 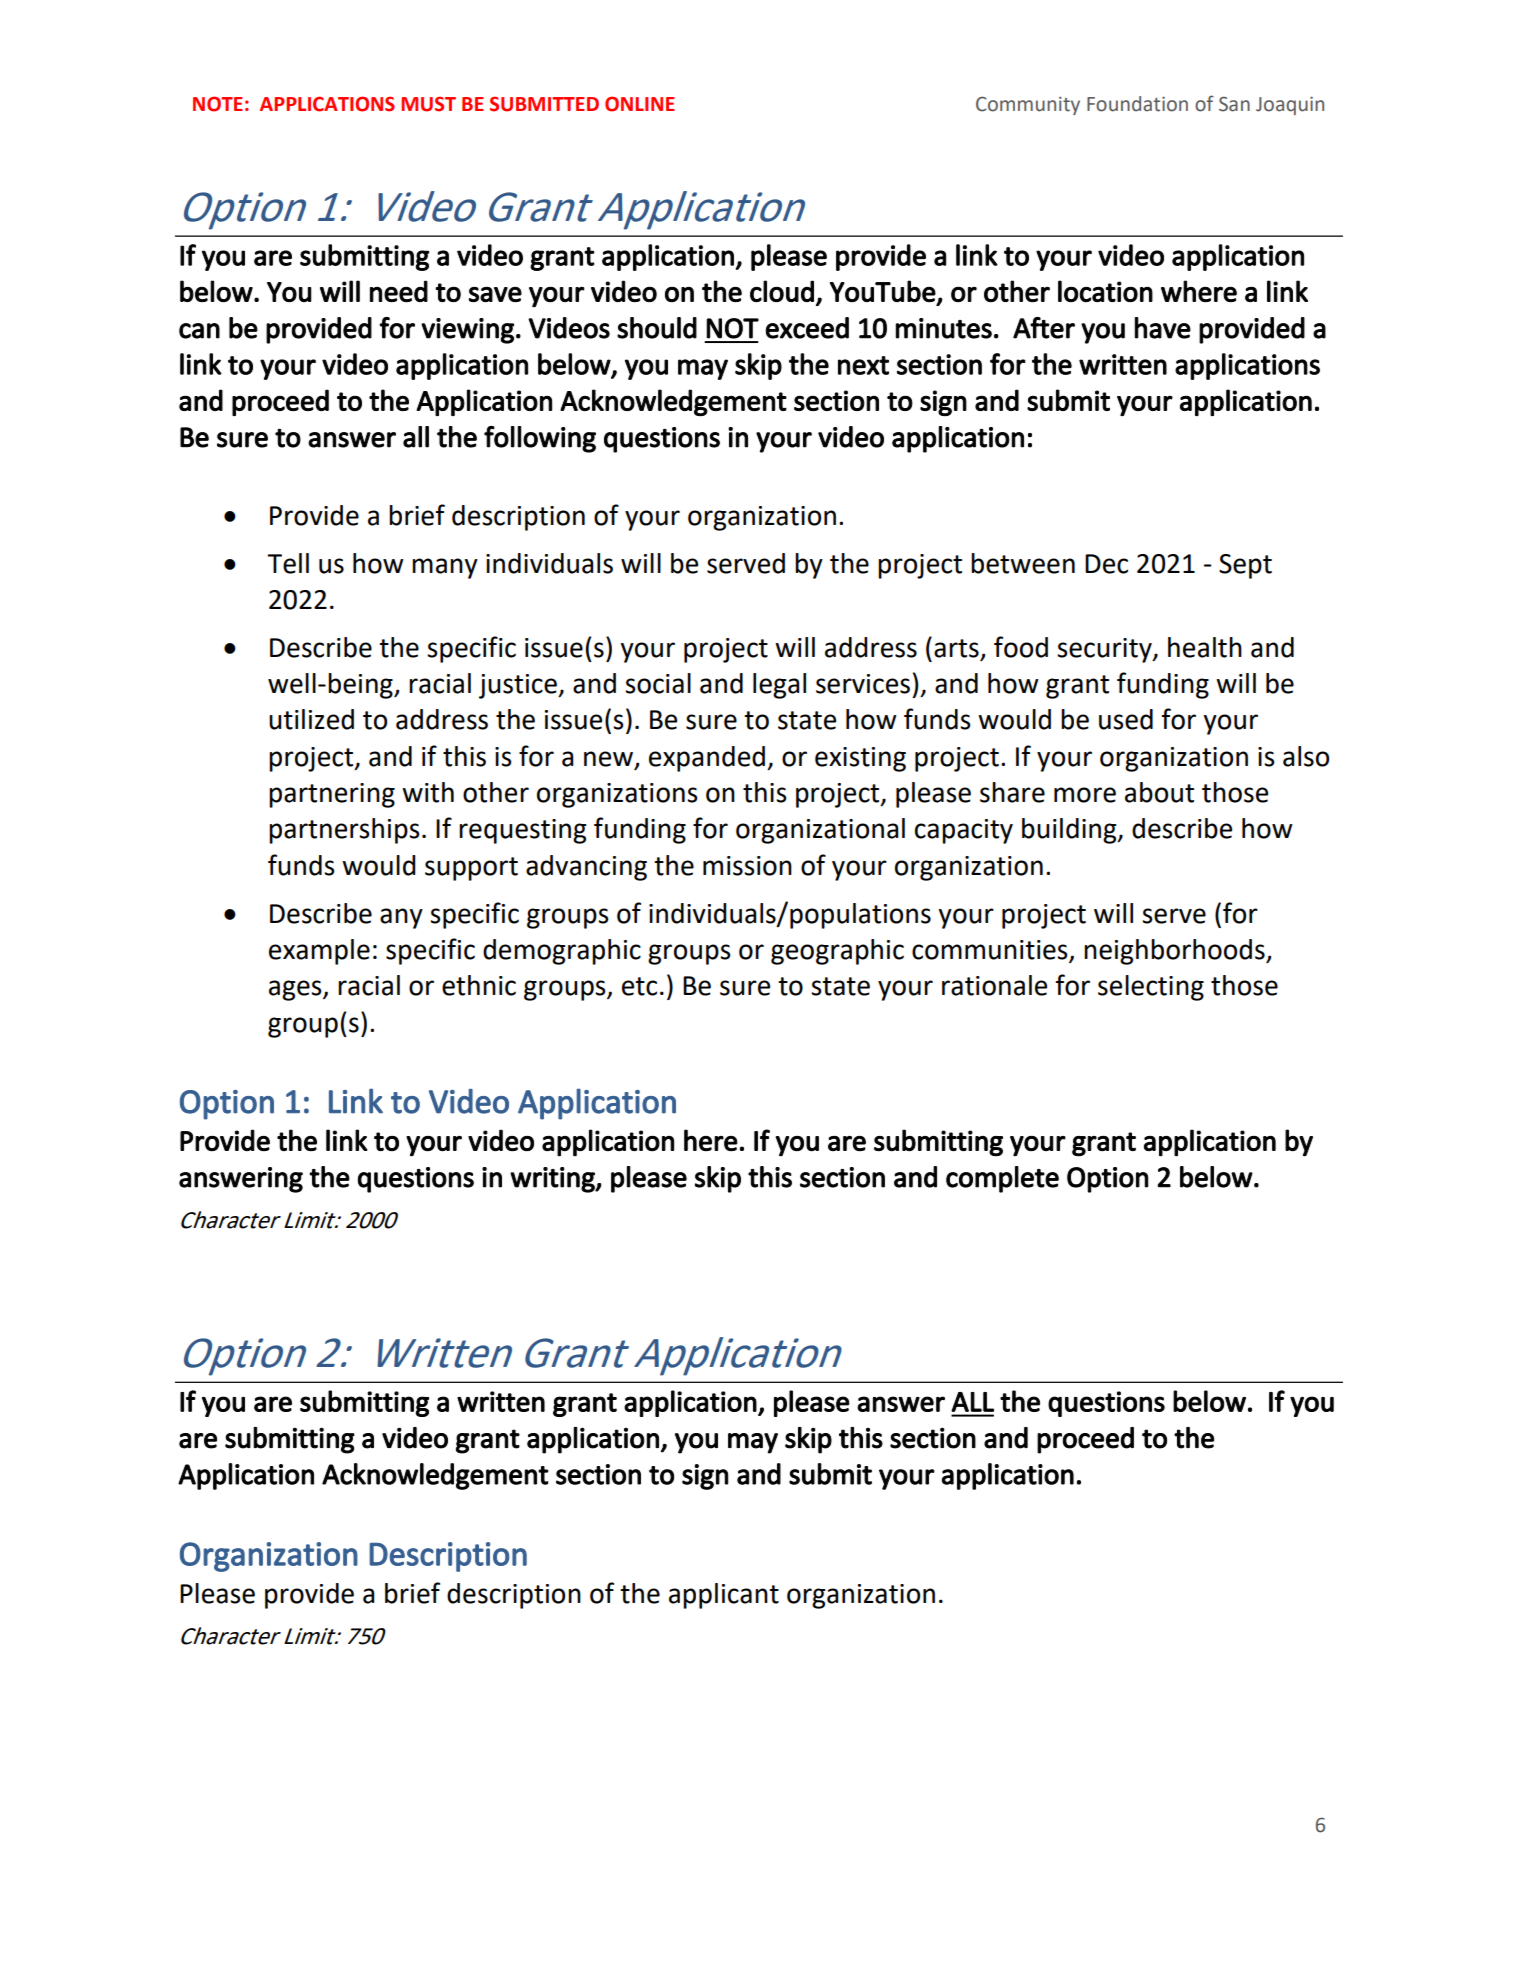 I want to click on applicant, so click(x=724, y=1596).
